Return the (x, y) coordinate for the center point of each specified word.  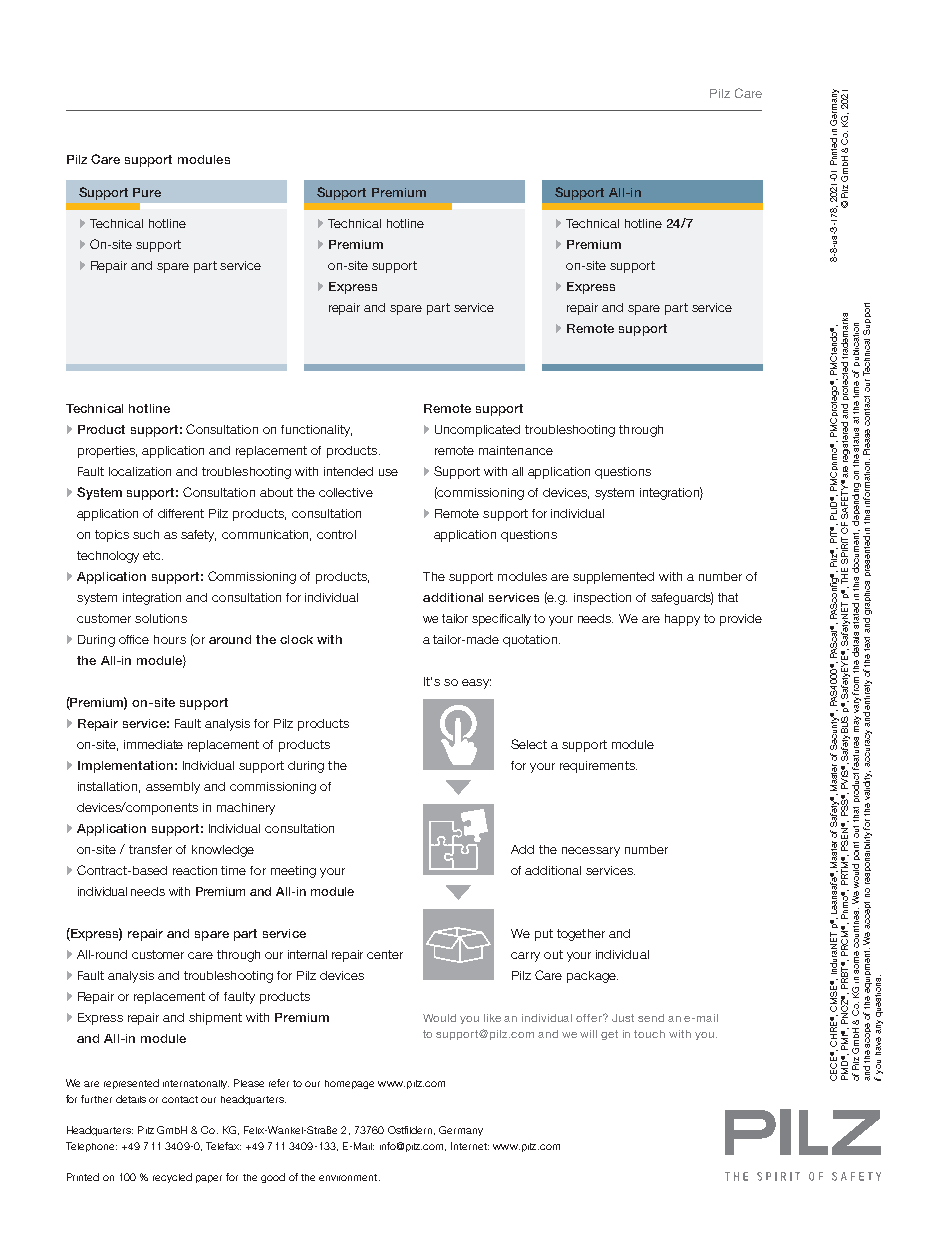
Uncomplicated (477, 431)
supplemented (613, 578)
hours (170, 639)
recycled (172, 1178)
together (581, 935)
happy (682, 620)
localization (140, 471)
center (385, 954)
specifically (501, 620)
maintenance (516, 450)
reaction (195, 870)
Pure (147, 192)
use (388, 472)
